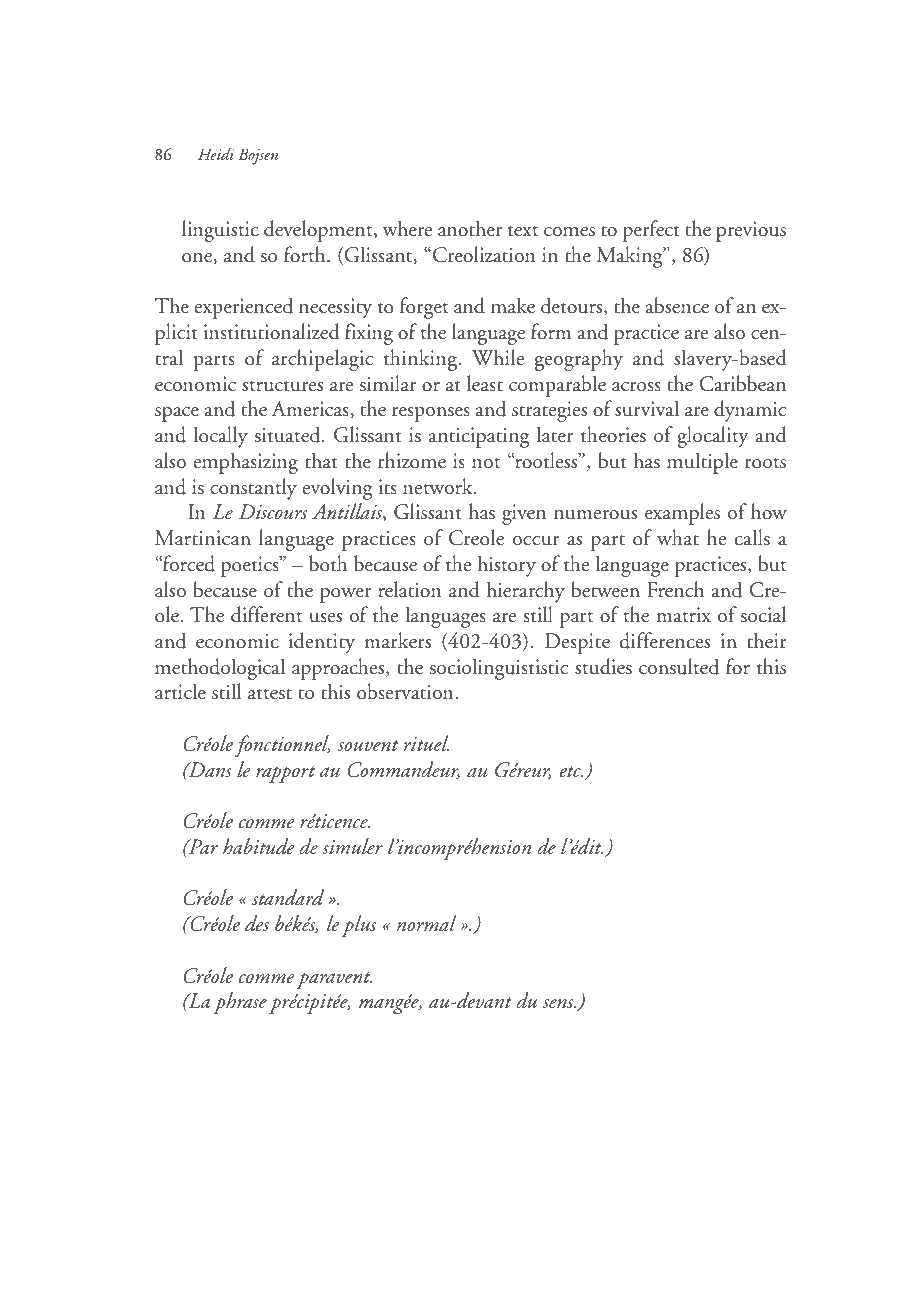  Describe the element at coordinates (240, 1003) in the image. I see `phrase` at that location.
